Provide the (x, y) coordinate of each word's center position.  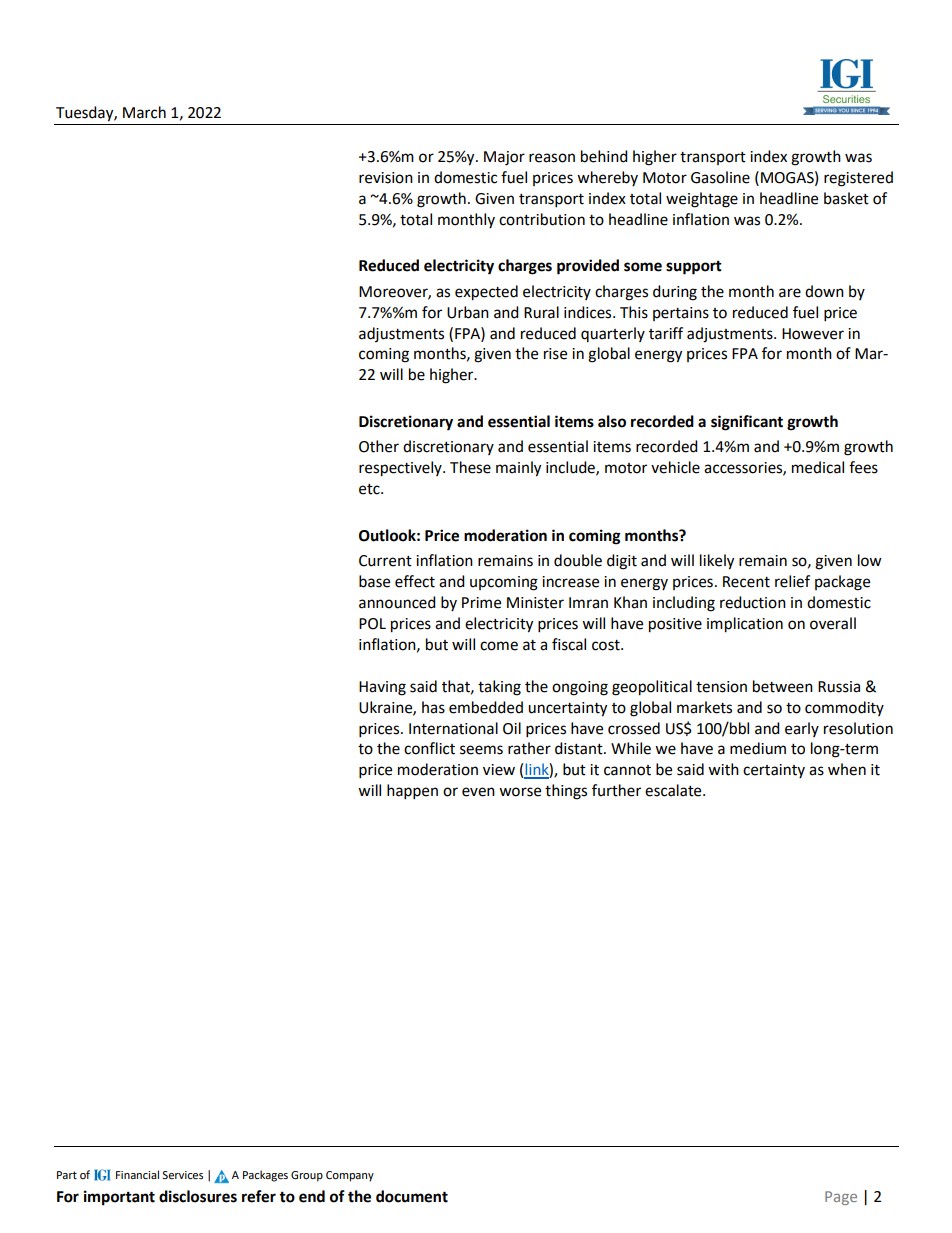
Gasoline (720, 177)
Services (182, 1175)
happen (412, 792)
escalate (674, 790)
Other (379, 446)
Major (504, 158)
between (783, 686)
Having (382, 688)
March (144, 112)
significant (747, 423)
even (478, 792)
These (470, 467)
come (499, 646)
